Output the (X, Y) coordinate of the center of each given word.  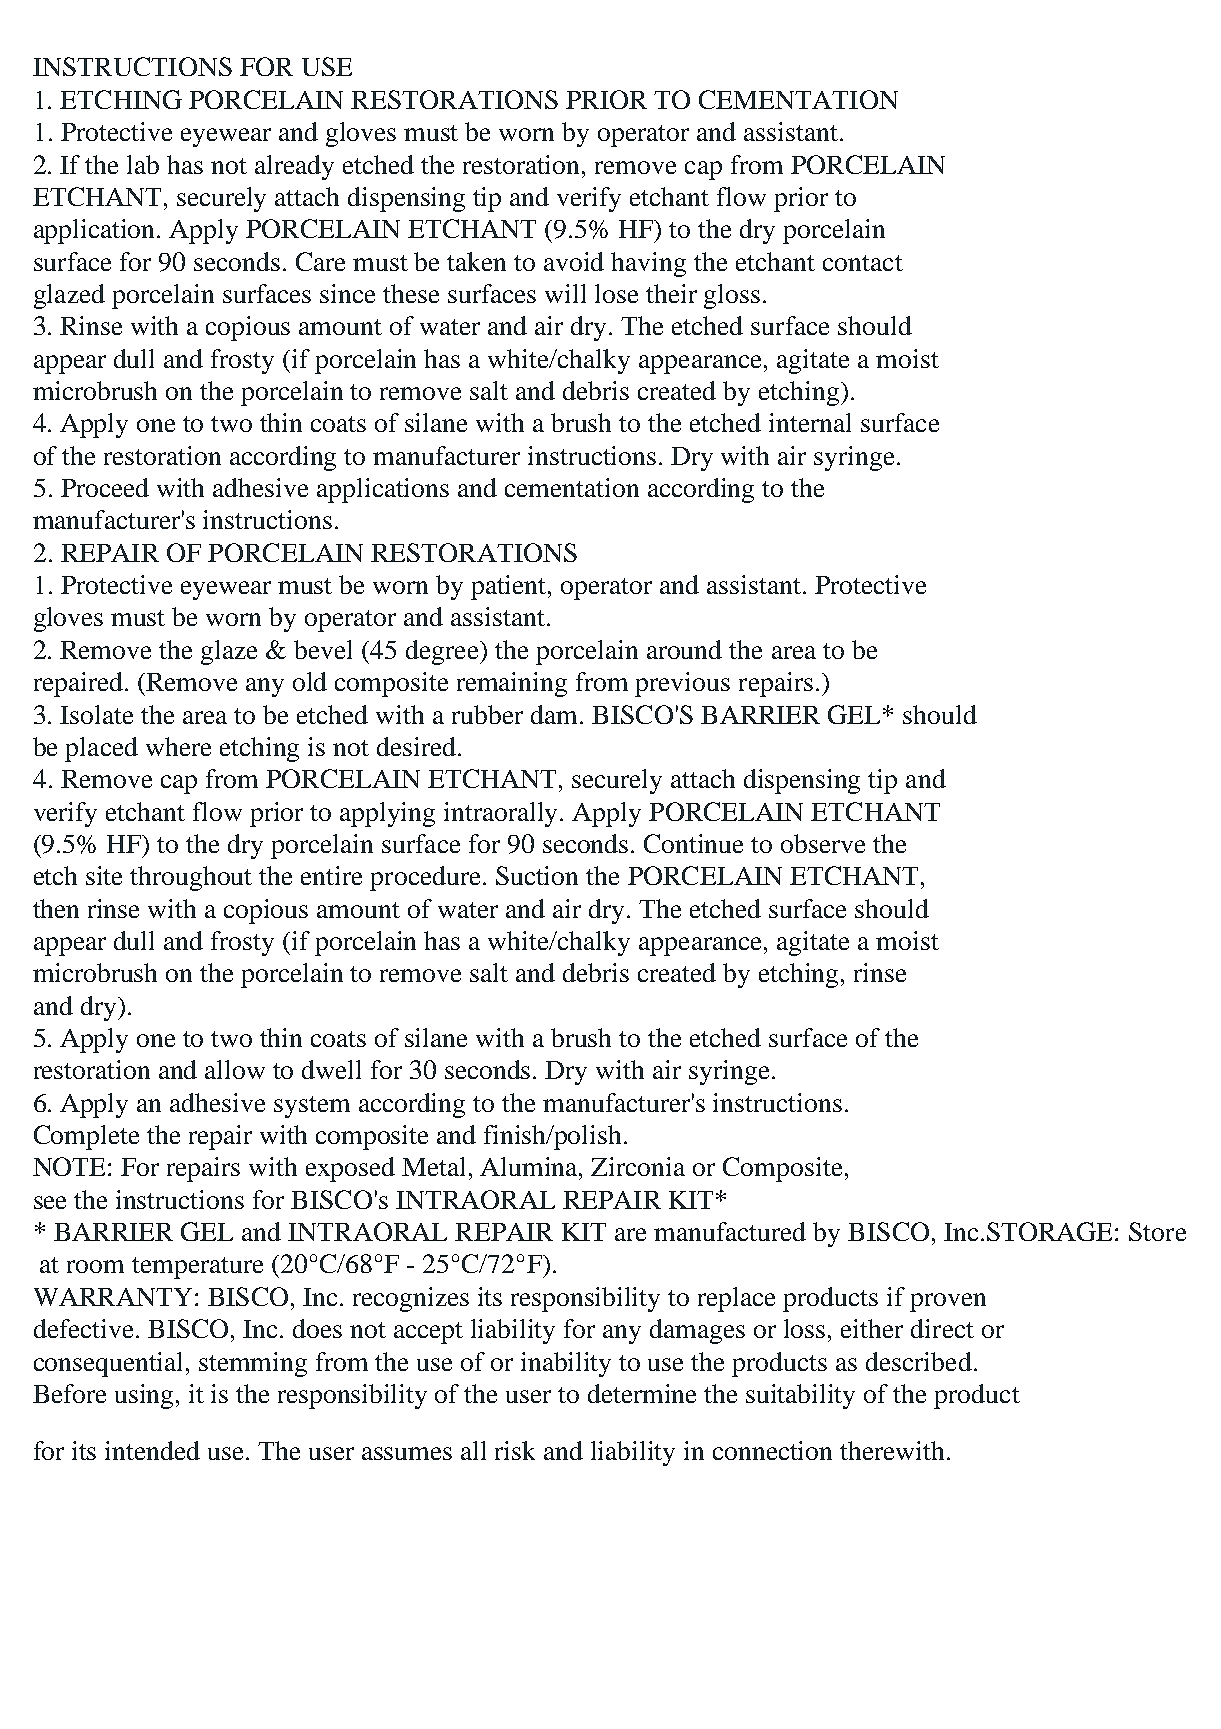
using (146, 1396)
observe (823, 843)
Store (1157, 1231)
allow (235, 1069)
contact (863, 263)
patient (510, 587)
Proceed (105, 487)
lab (143, 164)
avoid (574, 261)
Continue (693, 843)
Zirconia (638, 1166)
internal (810, 422)
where (178, 746)
